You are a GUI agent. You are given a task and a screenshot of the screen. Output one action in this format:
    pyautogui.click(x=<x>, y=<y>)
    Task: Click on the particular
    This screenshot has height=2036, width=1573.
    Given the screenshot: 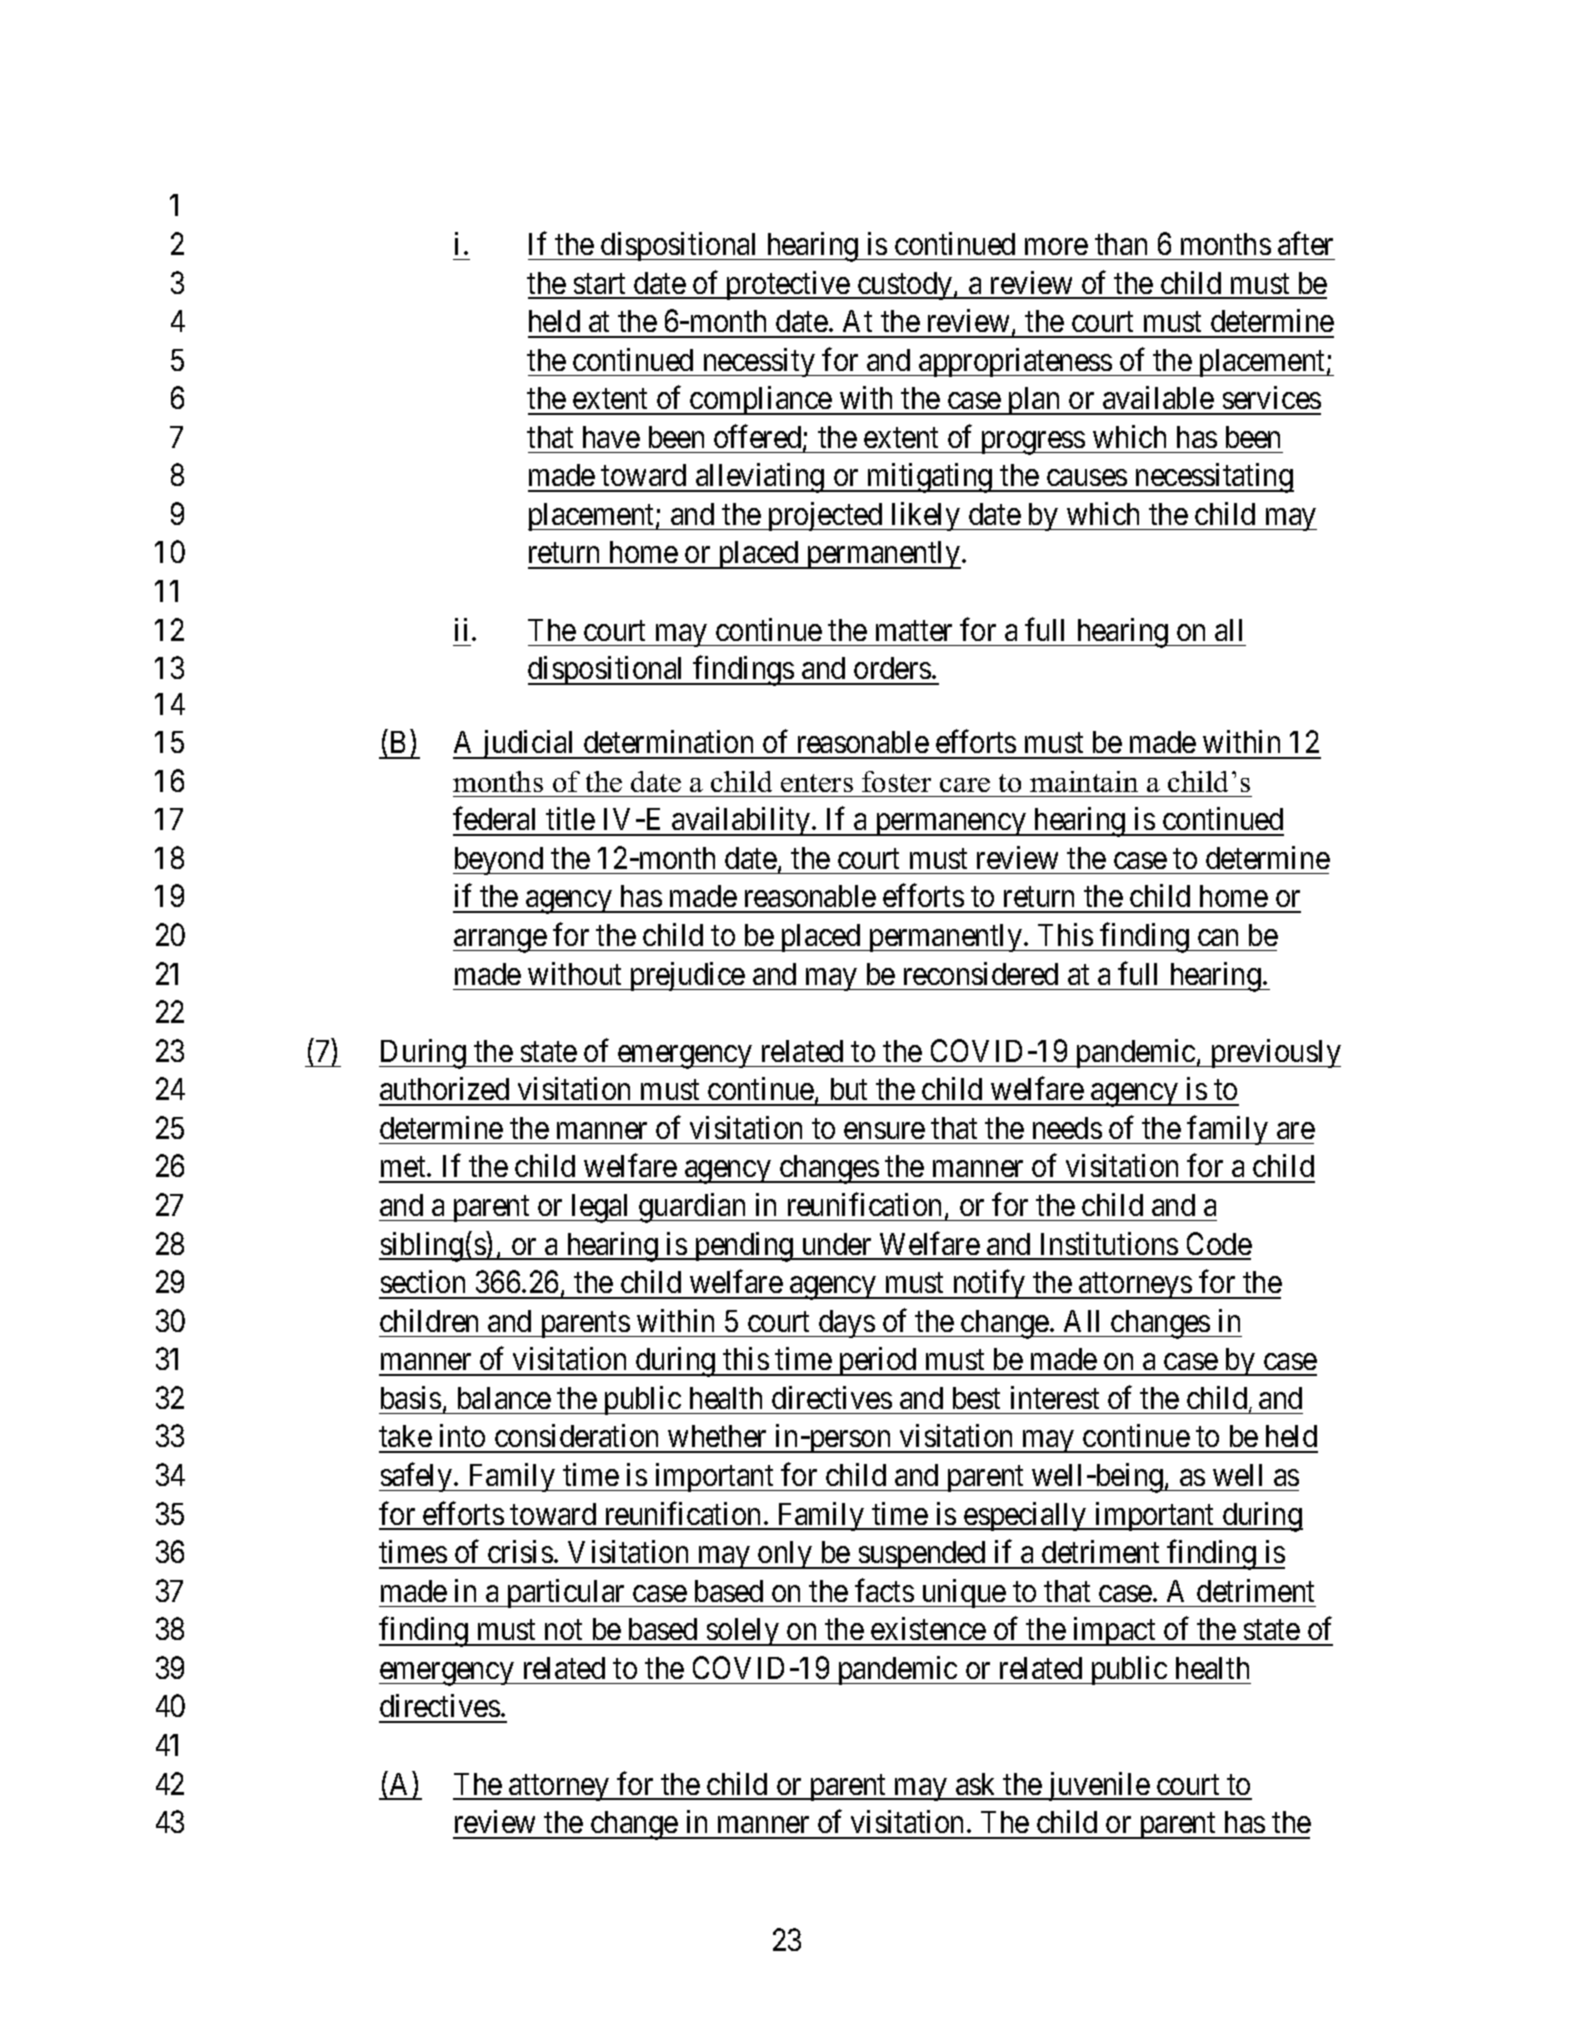 What is the action you would take?
    pyautogui.click(x=566, y=1593)
